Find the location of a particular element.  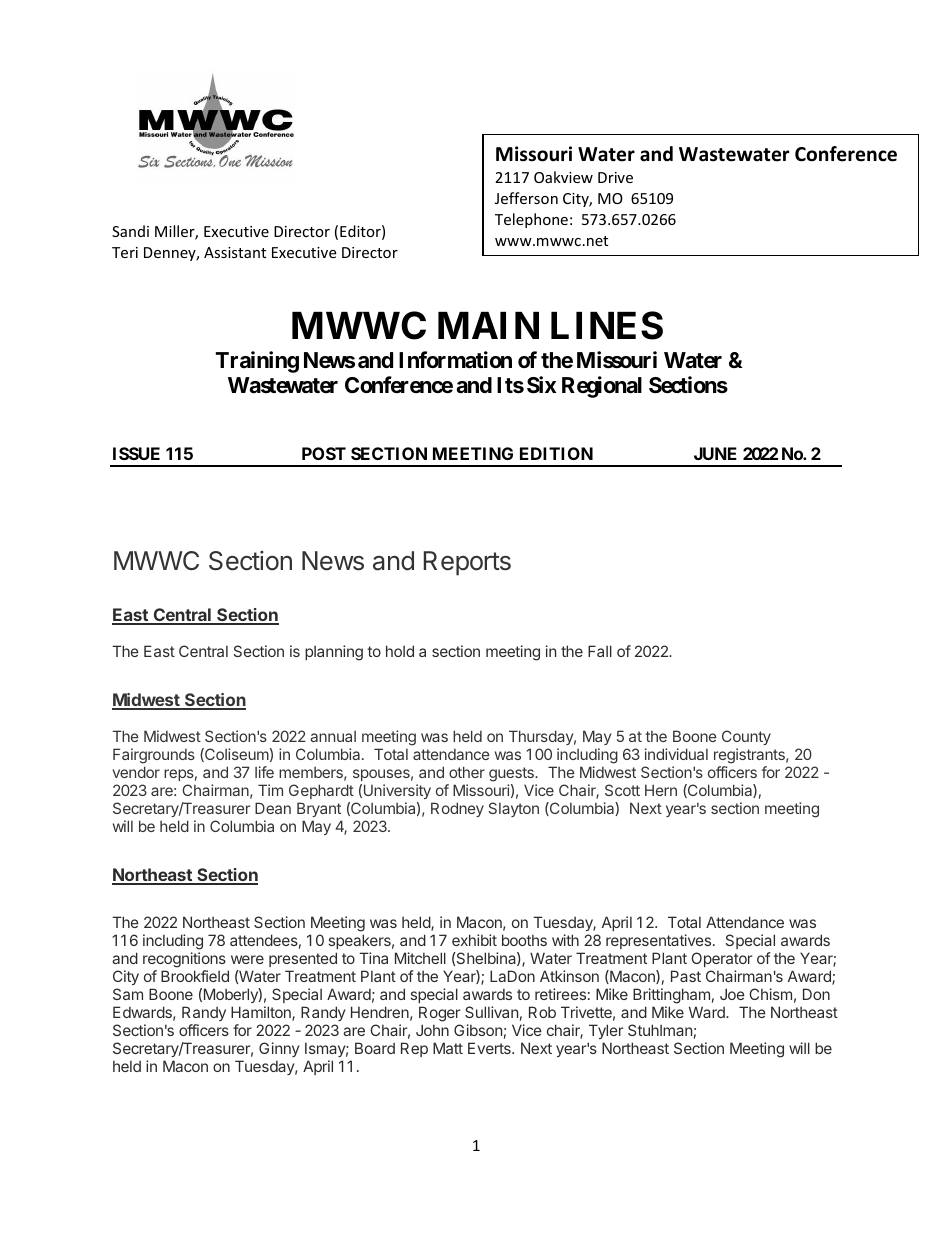

hold is located at coordinates (400, 651).
